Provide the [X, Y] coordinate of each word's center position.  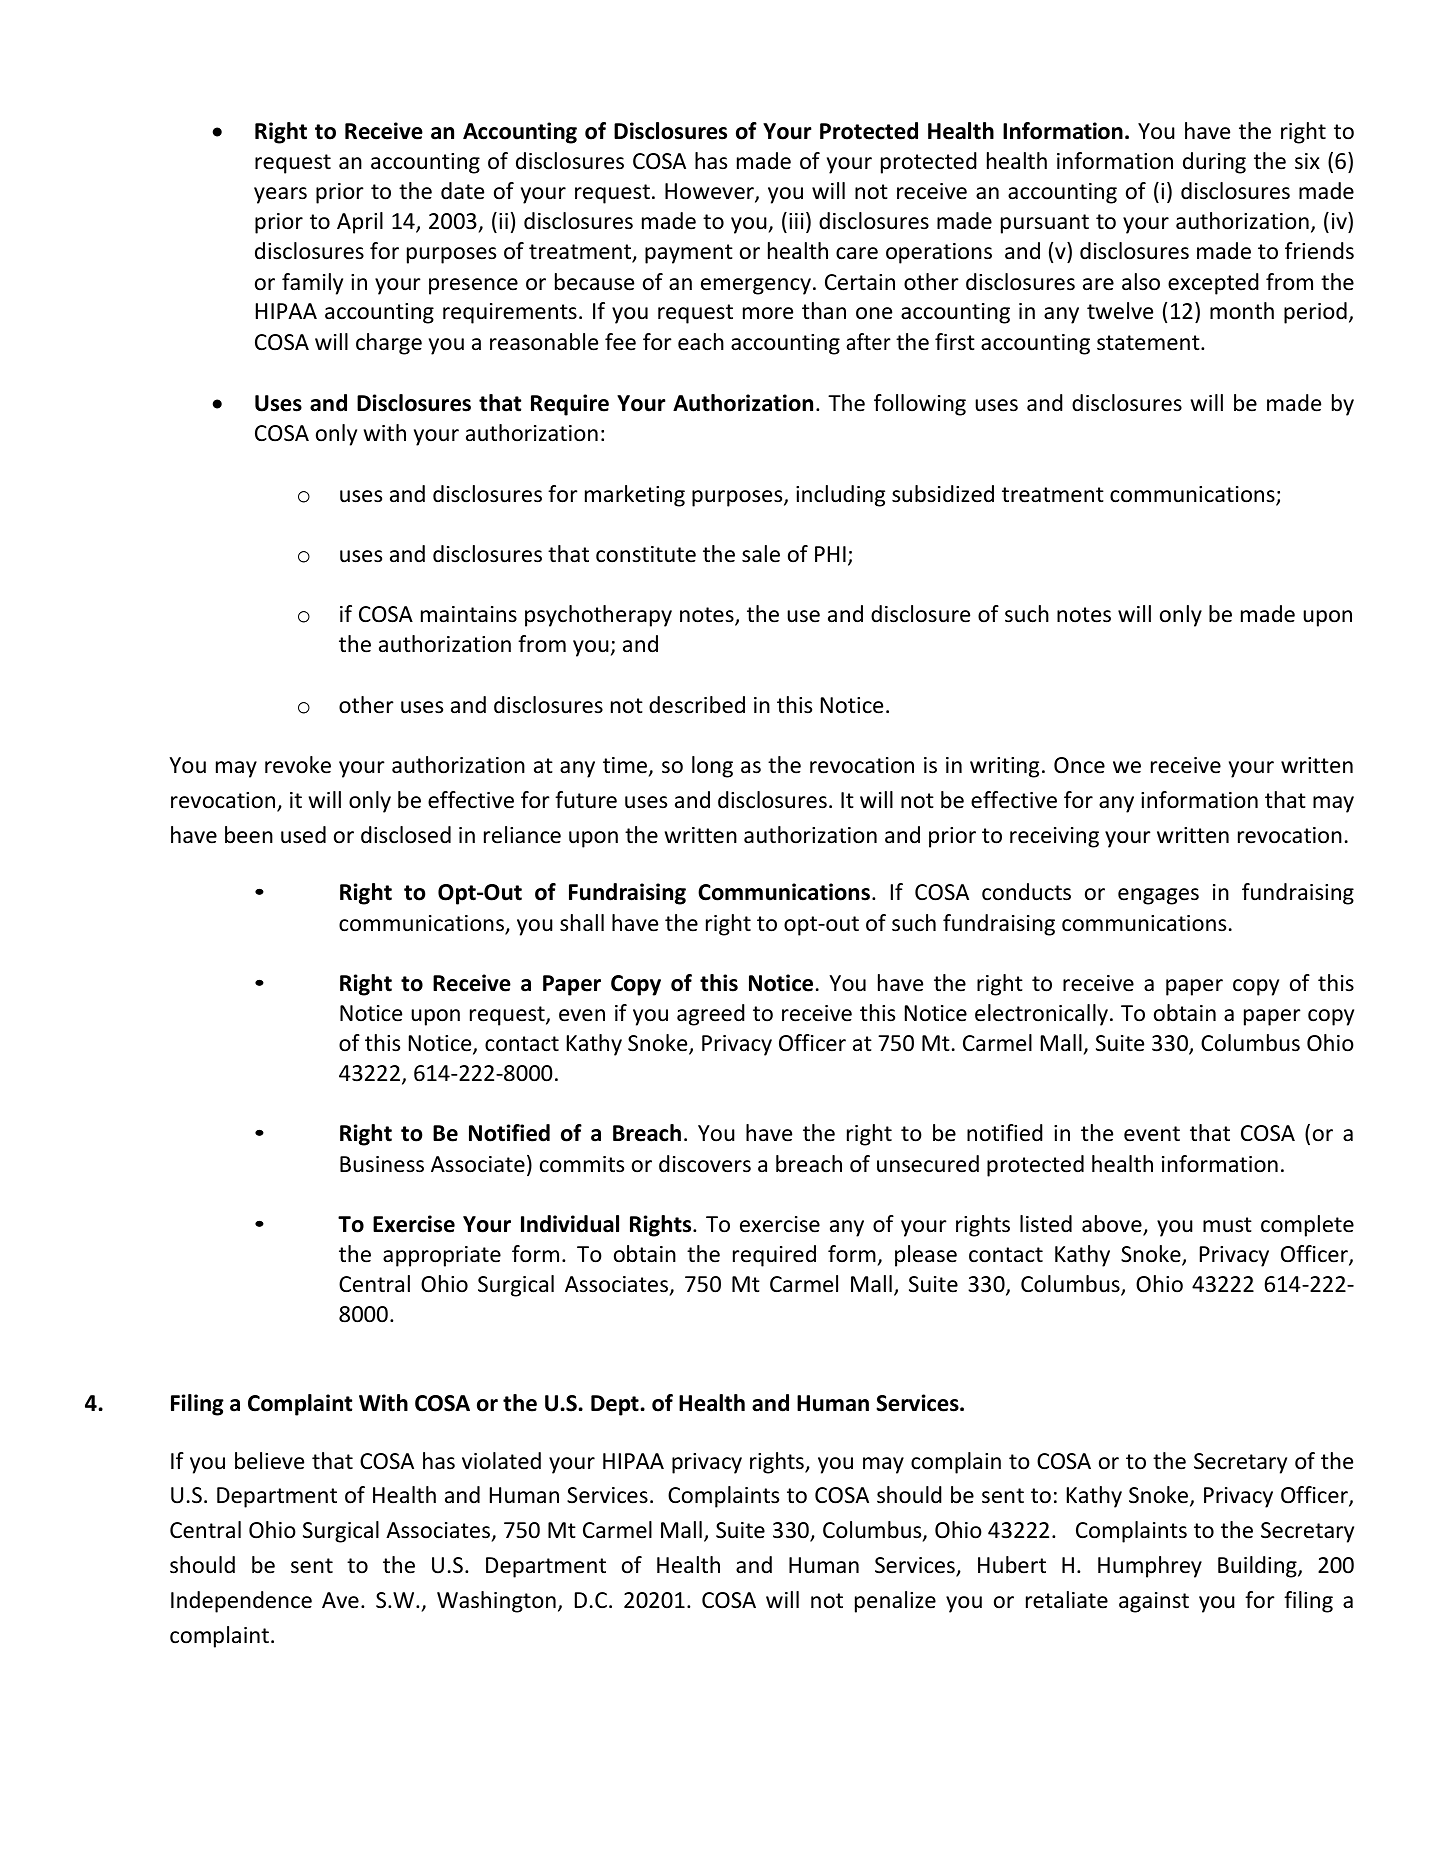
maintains [469, 614]
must [1227, 1225]
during [1214, 163]
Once [1079, 765]
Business [382, 1164]
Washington [496, 1602]
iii [796, 221]
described [697, 705]
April [360, 223]
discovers [705, 1164]
